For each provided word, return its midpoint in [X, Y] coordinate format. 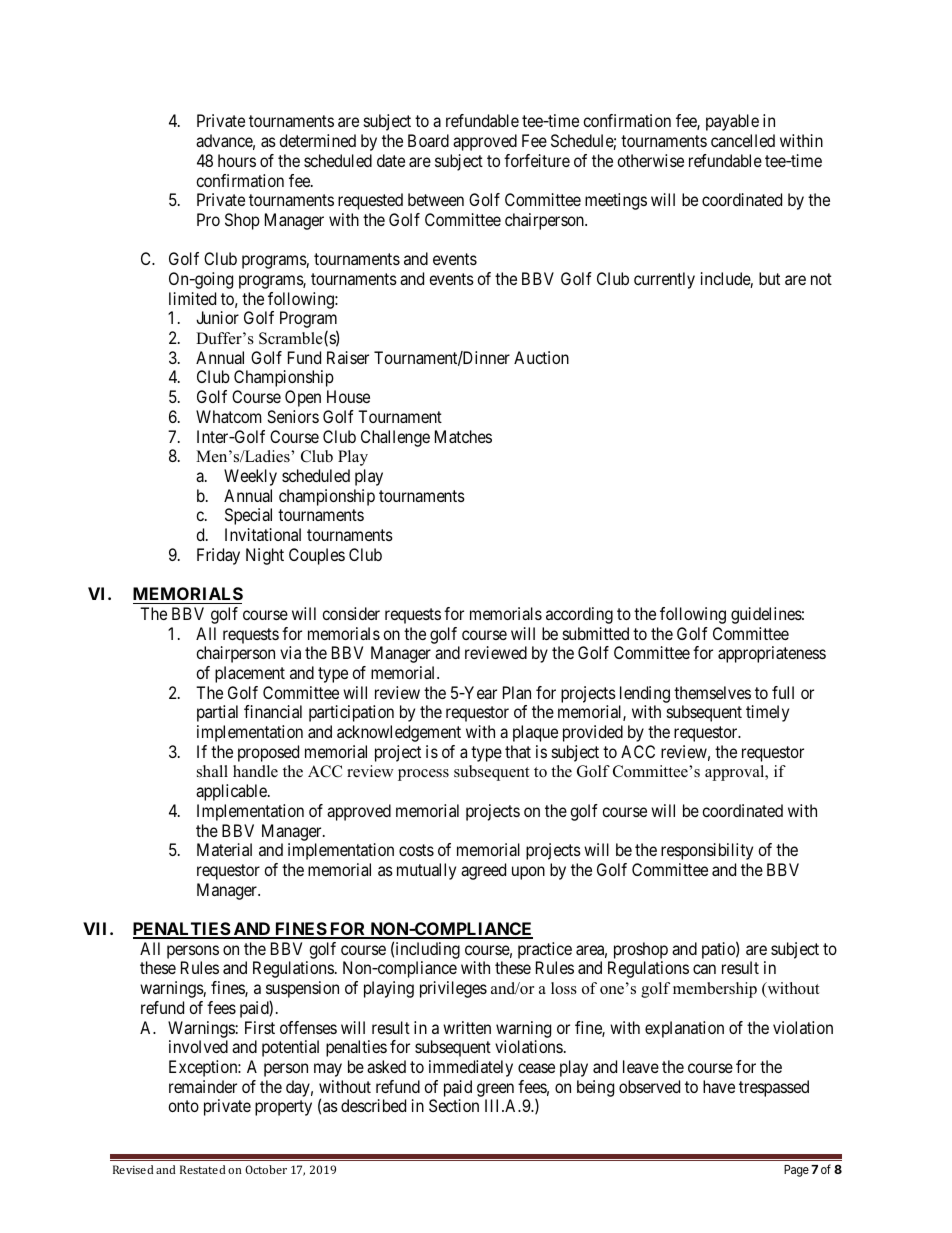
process [423, 775]
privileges [453, 989]
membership [715, 990]
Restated [203, 1169]
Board [428, 140]
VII [97, 928]
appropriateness [772, 654]
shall [212, 771]
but [769, 278]
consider [351, 613]
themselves [712, 692]
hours [237, 160]
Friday [218, 556]
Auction [541, 357]
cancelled [743, 140]
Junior [217, 317]
